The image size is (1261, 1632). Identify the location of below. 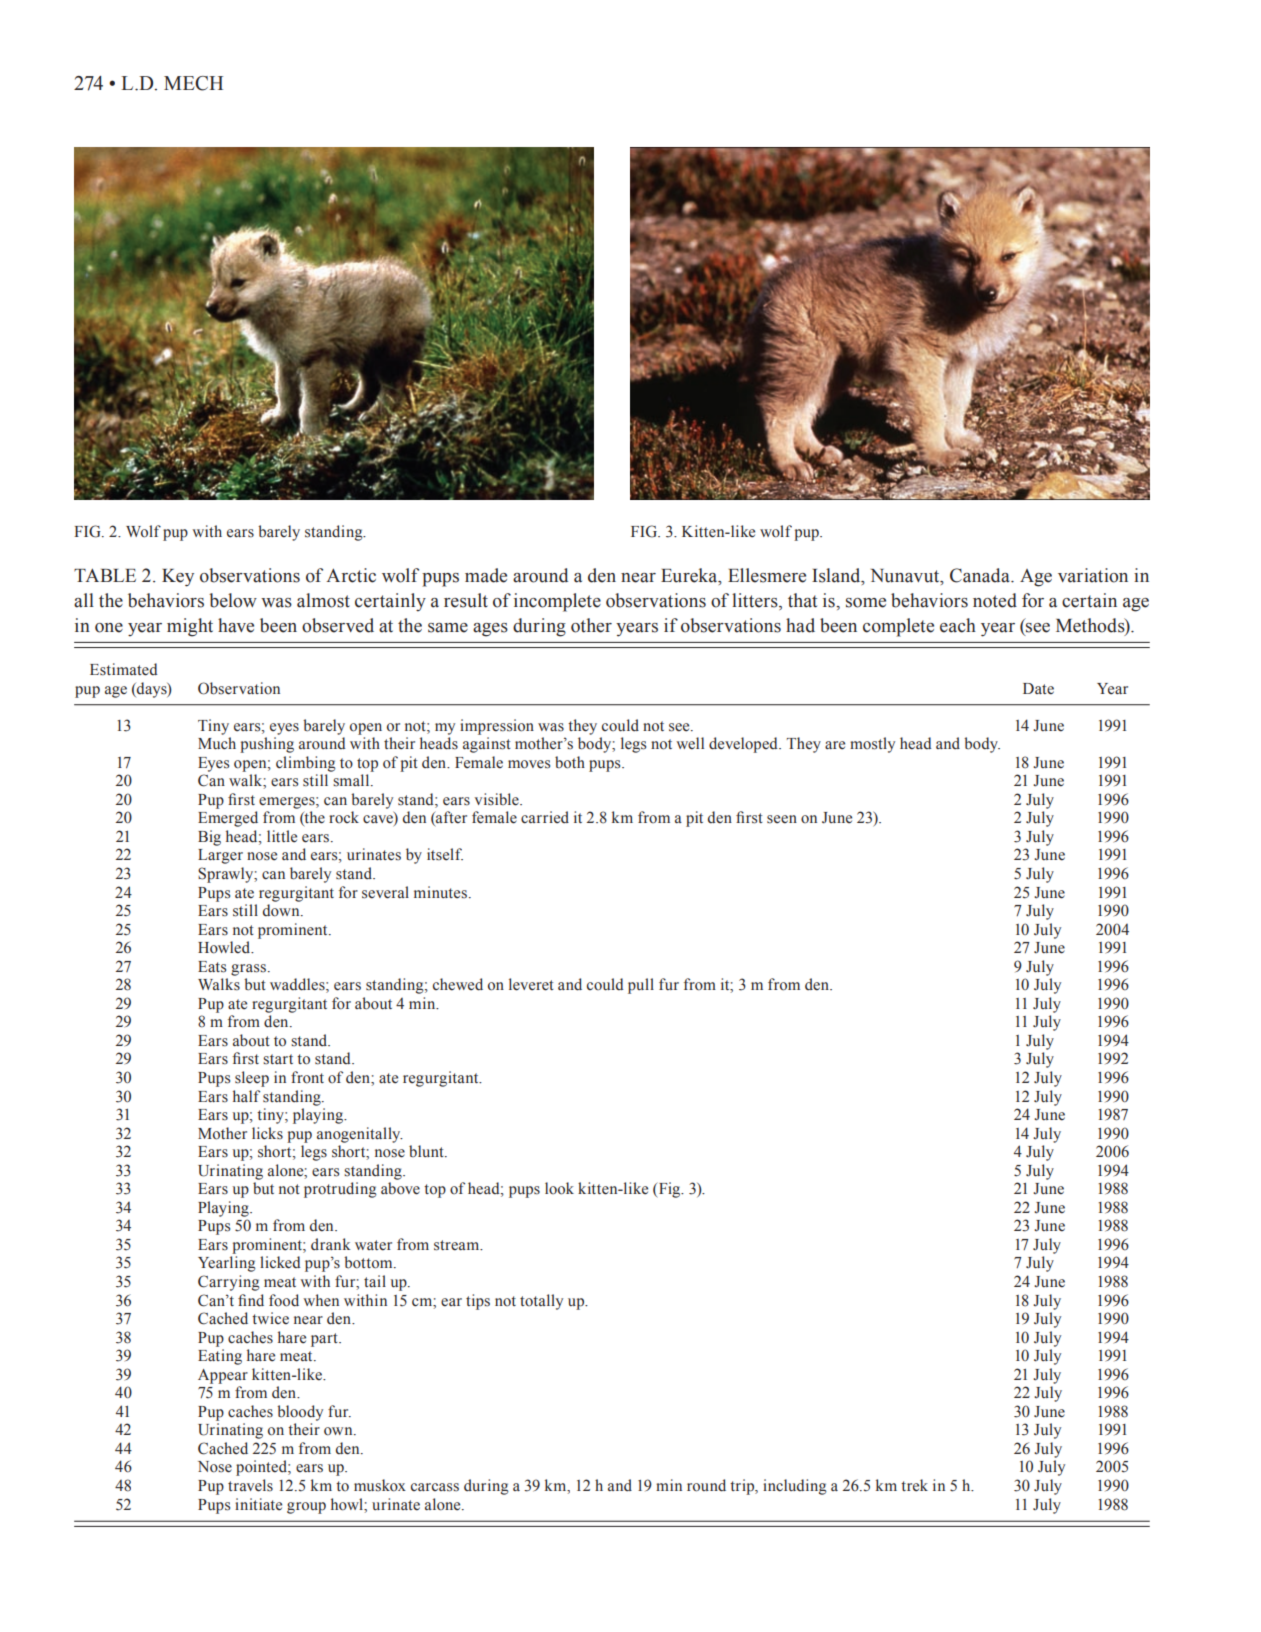
(233, 600).
